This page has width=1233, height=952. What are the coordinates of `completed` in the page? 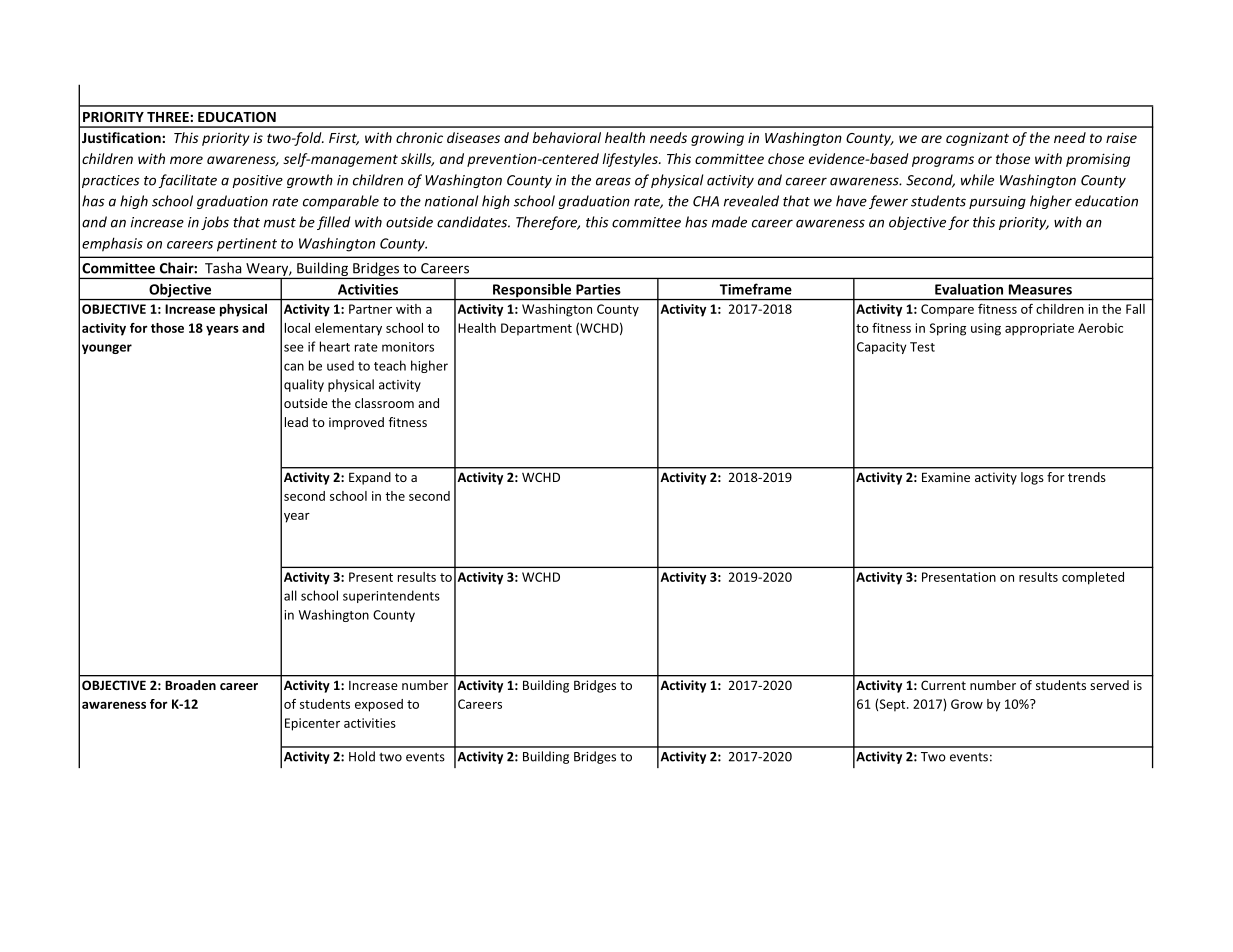 It's located at (1093, 578).
